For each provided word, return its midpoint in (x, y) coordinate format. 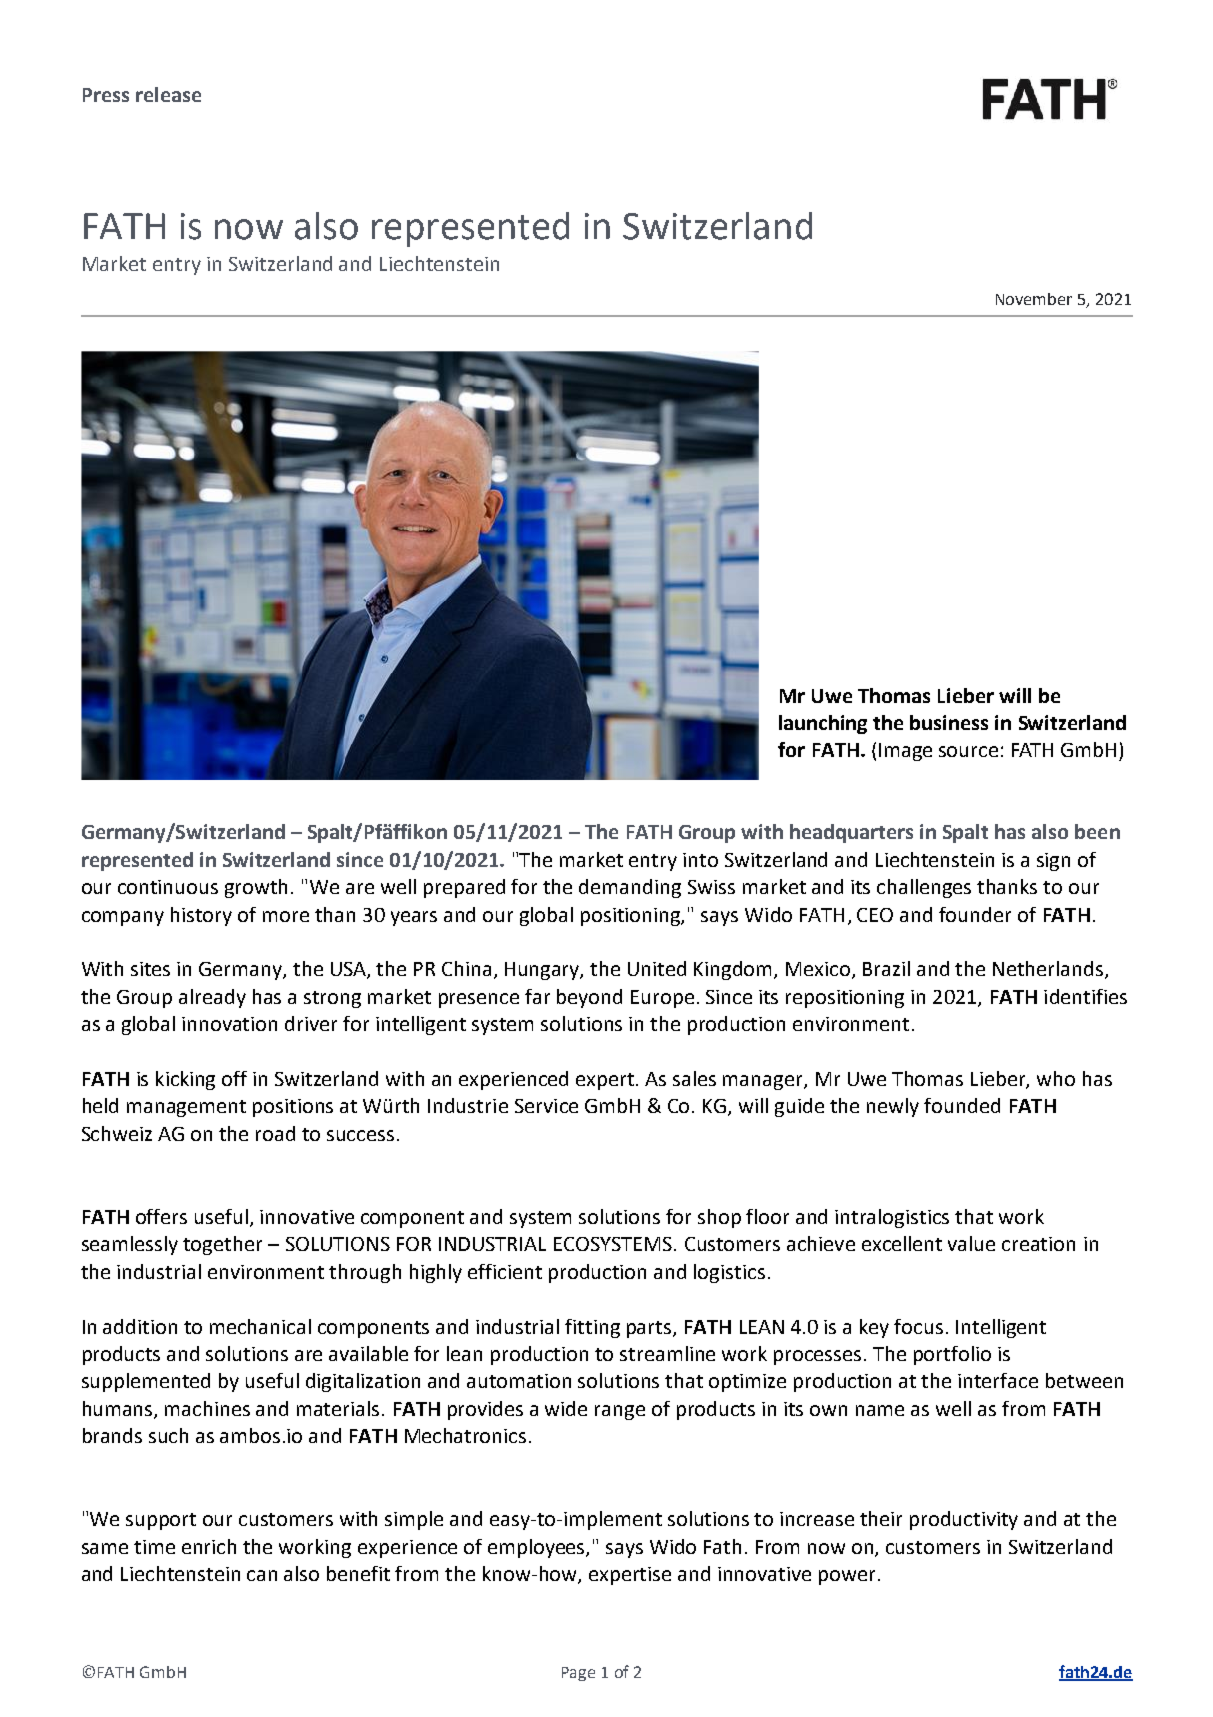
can (262, 1575)
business (949, 722)
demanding (630, 888)
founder (975, 914)
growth (256, 888)
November (1034, 299)
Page (578, 1674)
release (168, 94)
